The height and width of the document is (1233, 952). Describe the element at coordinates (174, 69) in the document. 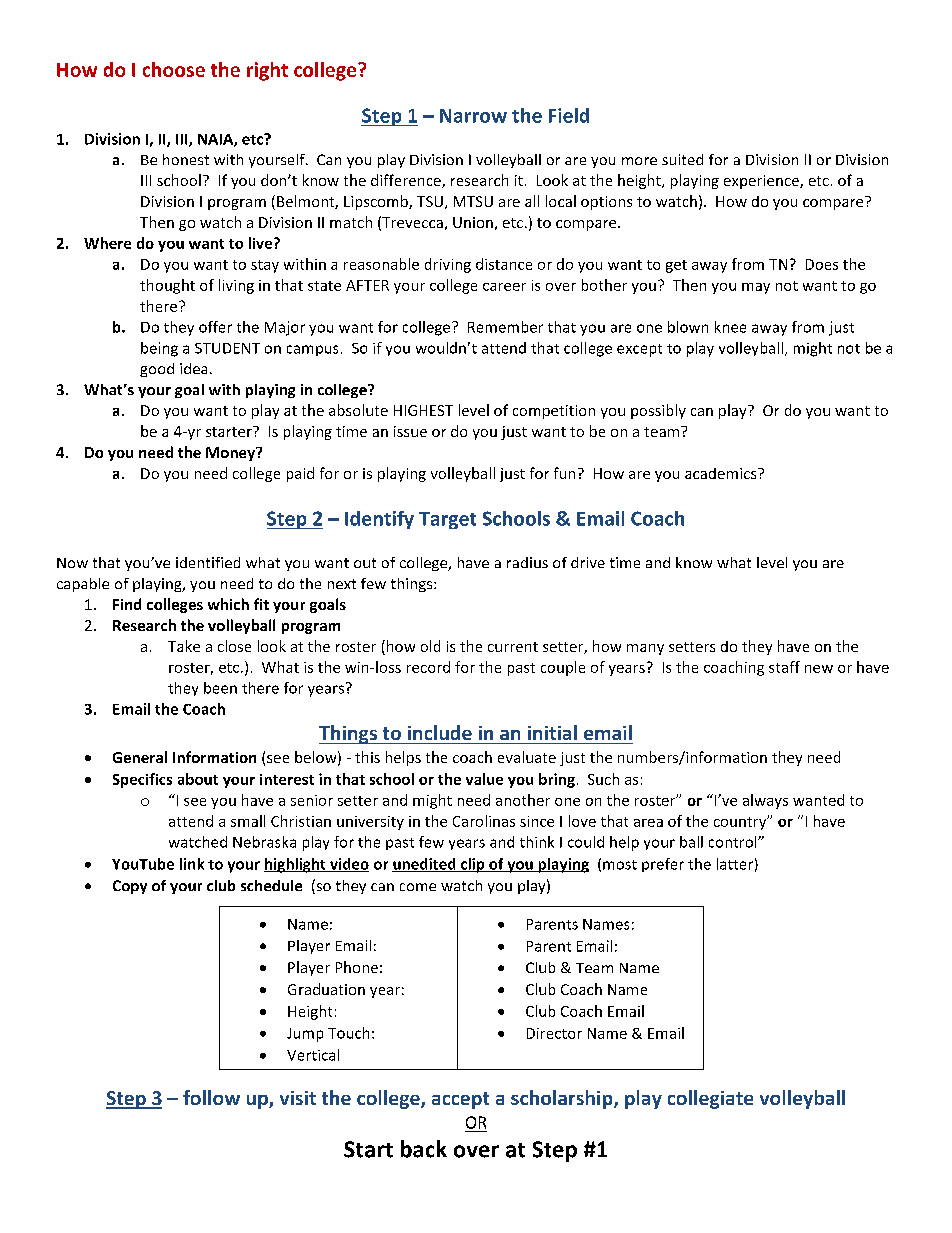

I see `choose` at that location.
